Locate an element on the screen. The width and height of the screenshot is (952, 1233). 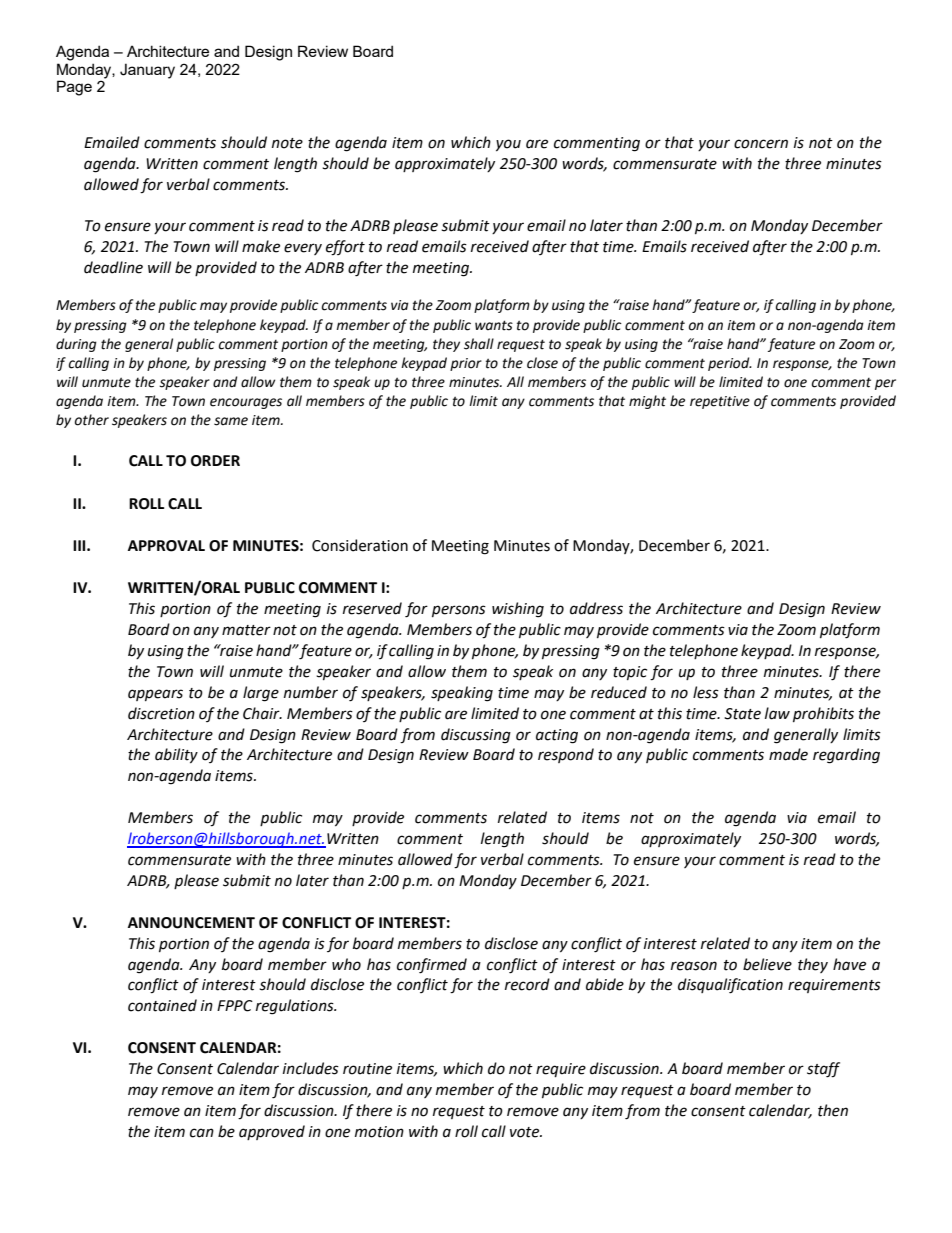
vote is located at coordinates (526, 1132).
